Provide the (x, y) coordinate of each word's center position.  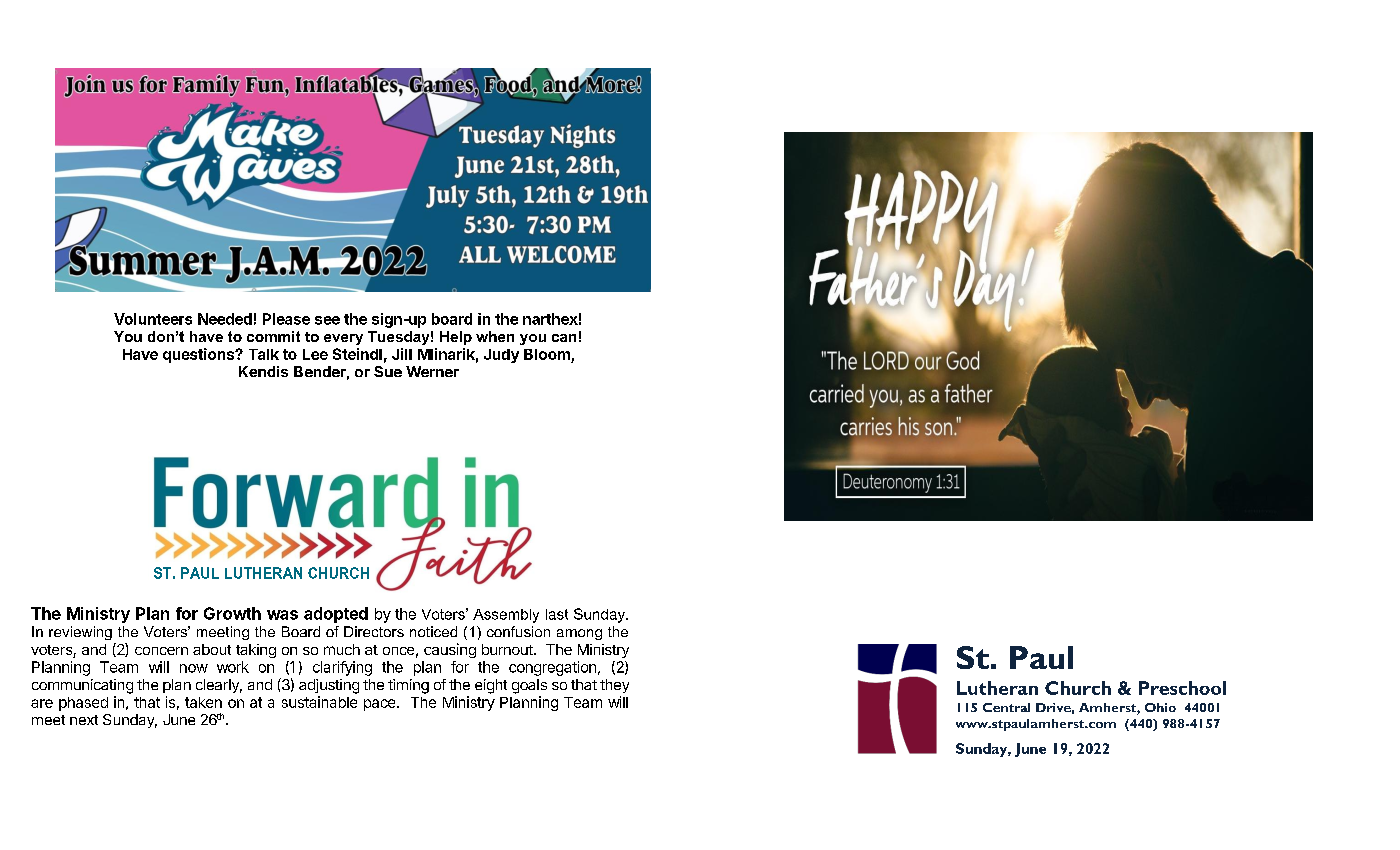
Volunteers (153, 319)
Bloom (547, 354)
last (557, 614)
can (564, 338)
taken (203, 702)
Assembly (506, 616)
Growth (232, 613)
